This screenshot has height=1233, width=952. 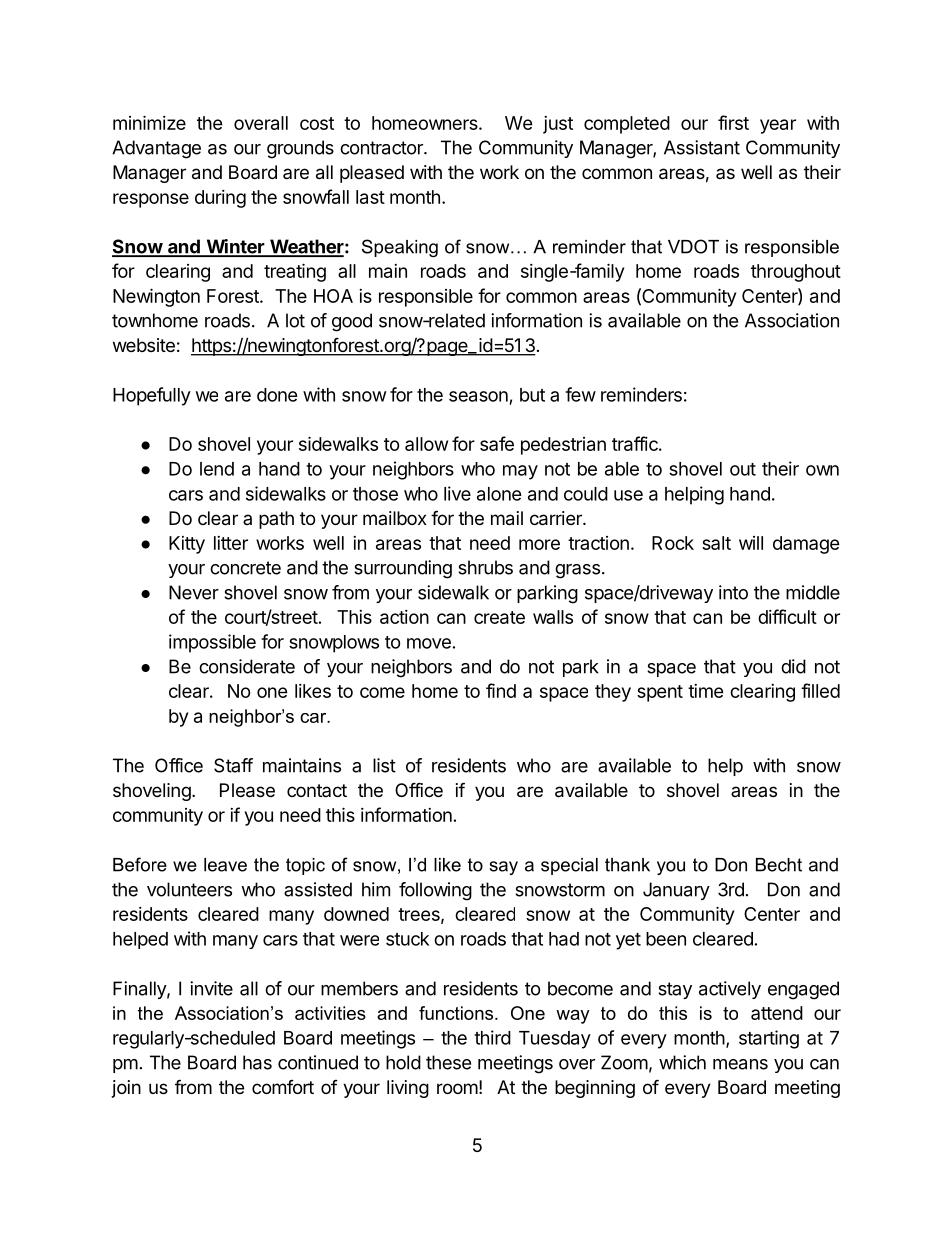 I want to click on Assistant, so click(x=702, y=147).
